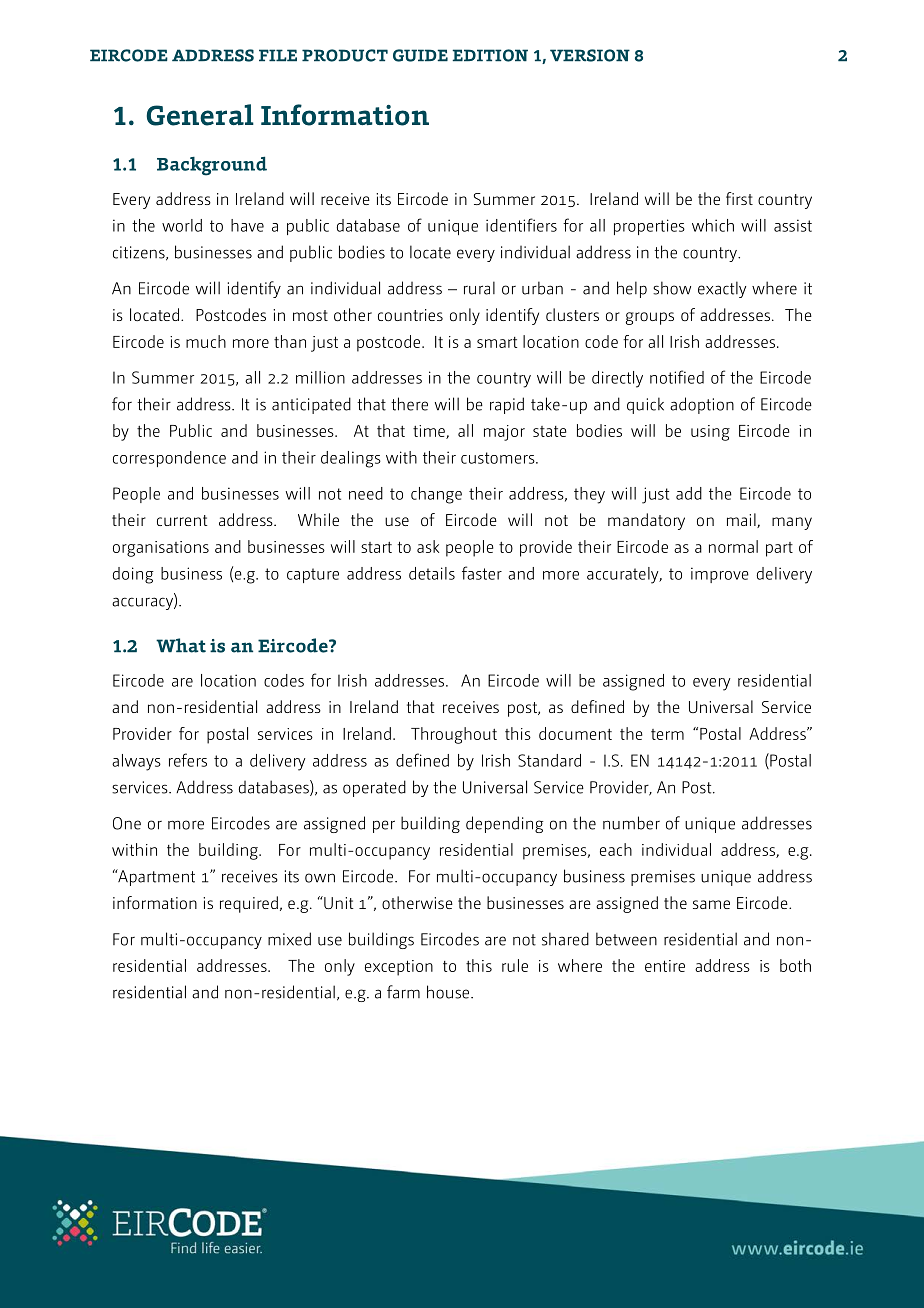 This screenshot has height=1308, width=924. What do you see at coordinates (490, 55) in the screenshot?
I see `EDITION` at bounding box center [490, 55].
